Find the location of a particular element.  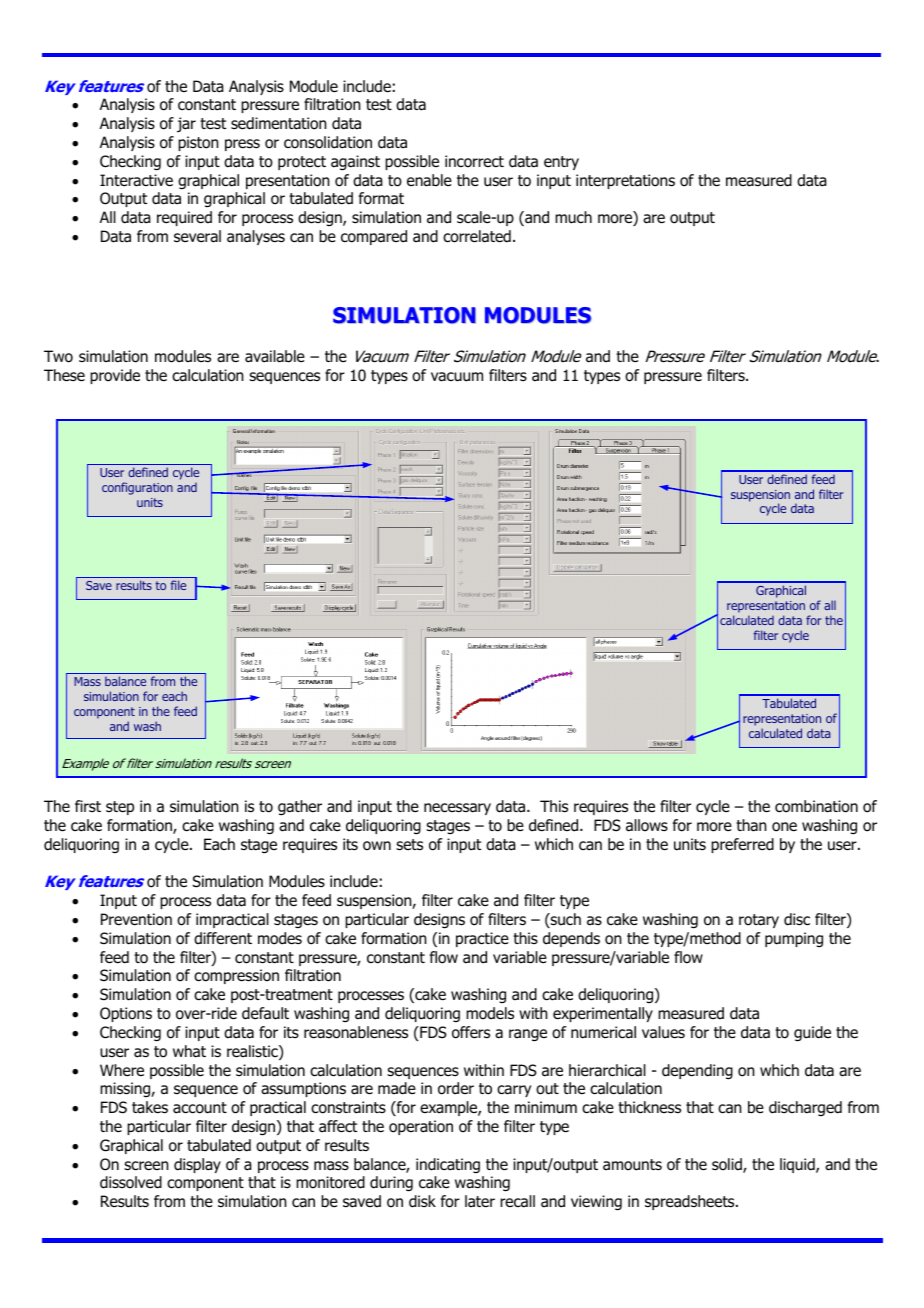

combination is located at coordinates (816, 806).
